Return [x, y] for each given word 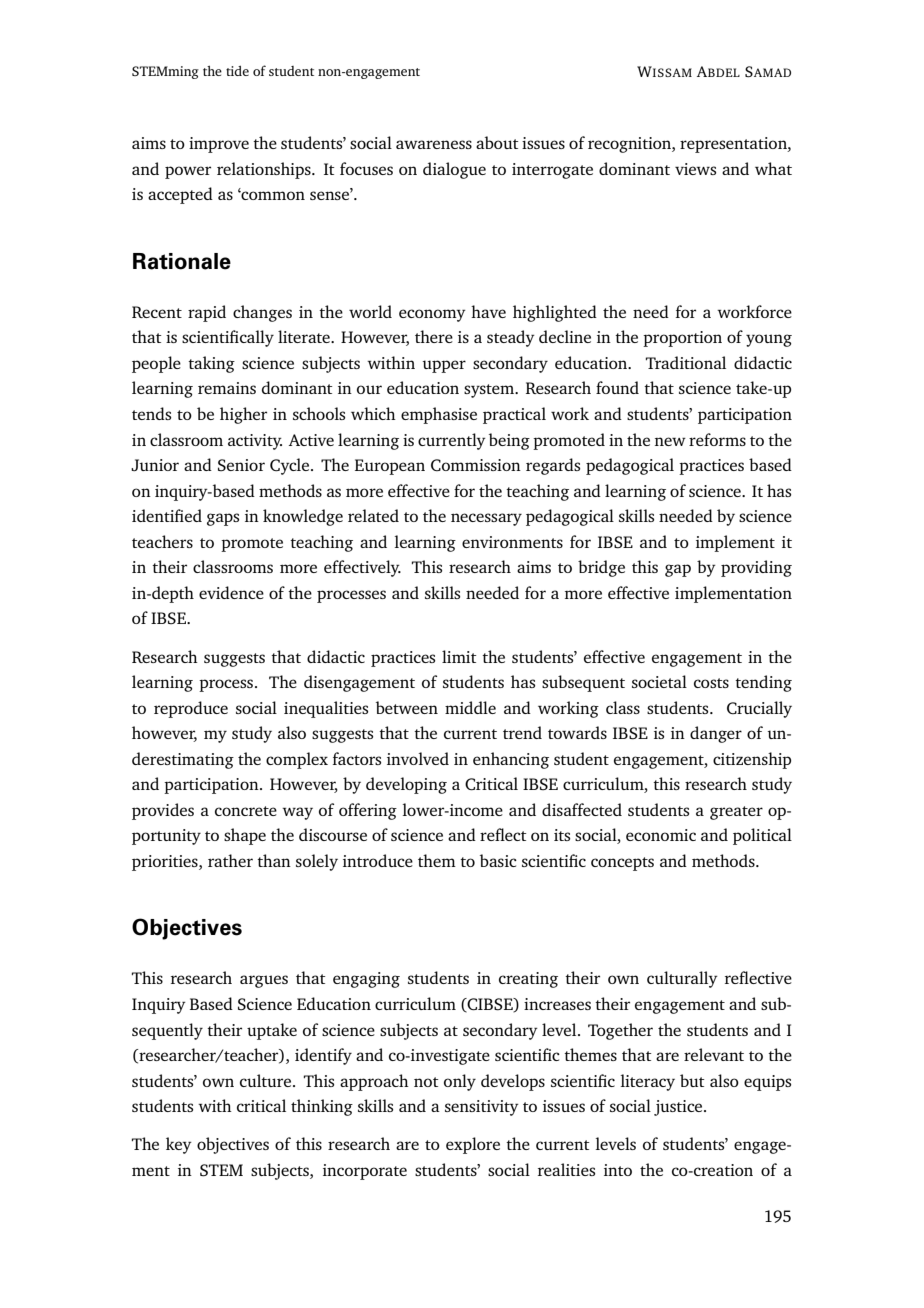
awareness [434, 144]
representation [734, 145]
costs [711, 683]
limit [459, 656]
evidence [231, 592]
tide [237, 71]
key [179, 1145]
